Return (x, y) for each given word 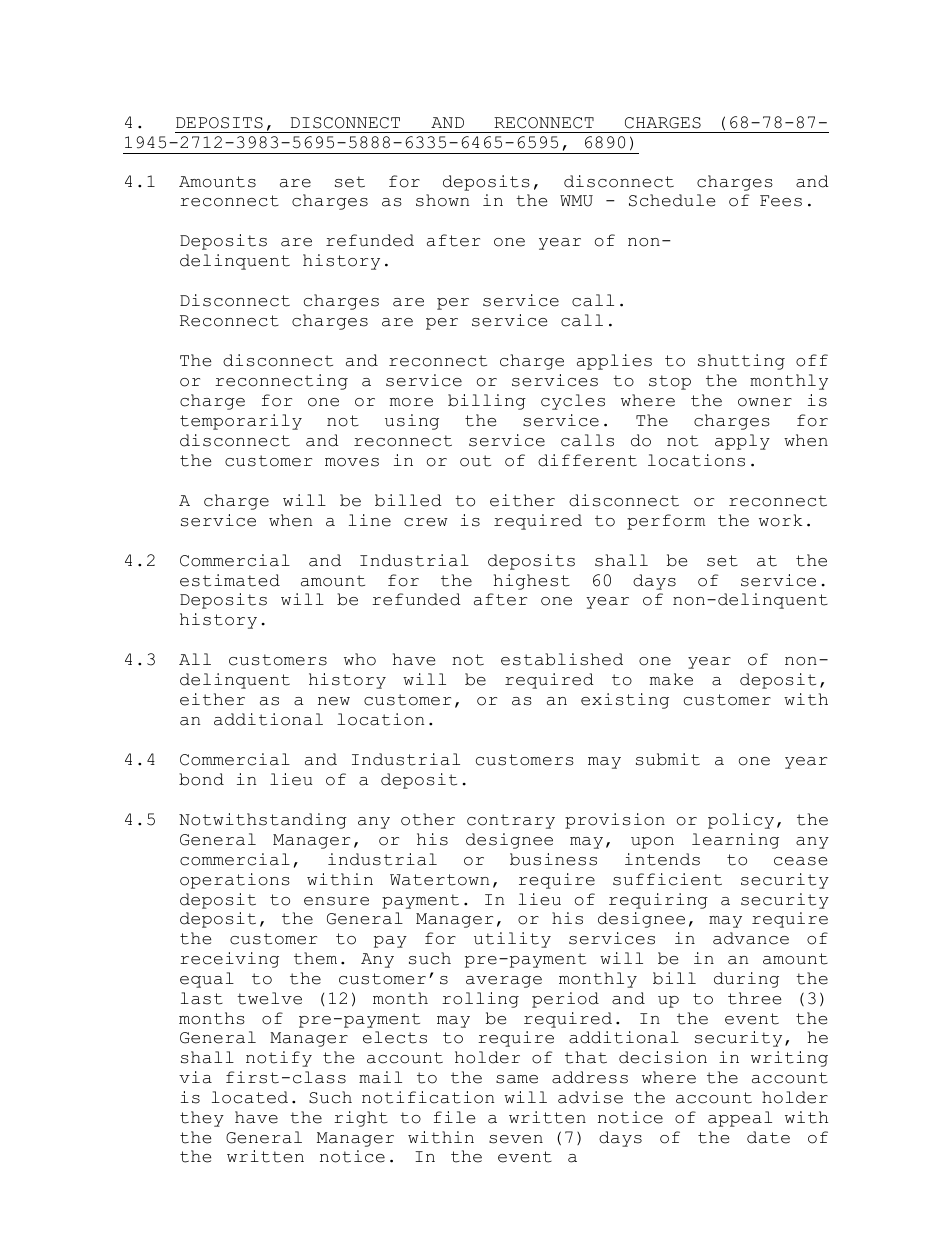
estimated (230, 580)
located (250, 1097)
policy (741, 821)
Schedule (672, 200)
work (781, 520)
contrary (511, 821)
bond (201, 779)
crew (426, 522)
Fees (781, 201)
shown (442, 200)
